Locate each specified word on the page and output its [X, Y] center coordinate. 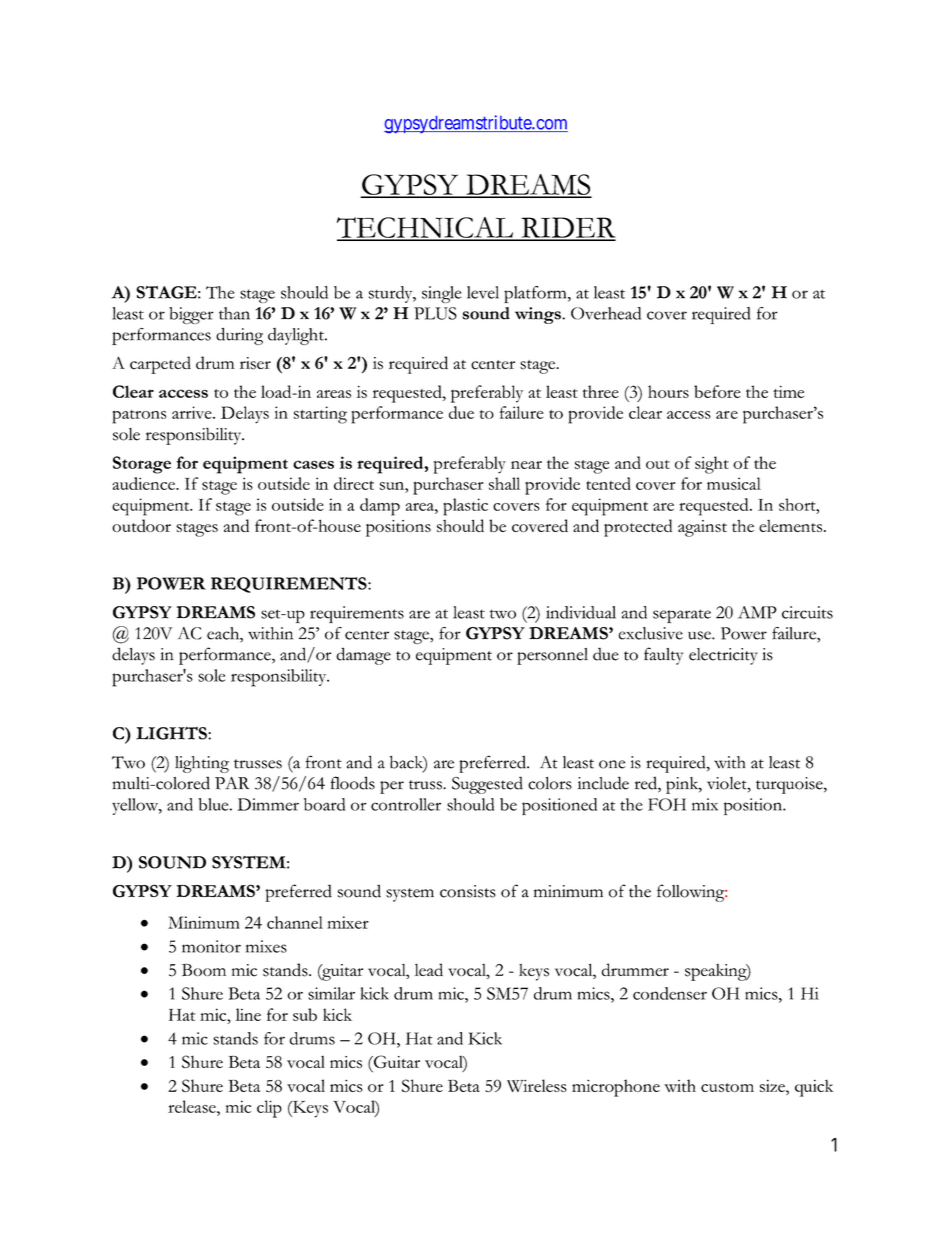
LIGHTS [172, 733]
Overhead [606, 313]
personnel [552, 656]
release [193, 1106]
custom [727, 1087]
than [234, 313]
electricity [723, 656]
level [483, 292]
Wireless [537, 1085]
